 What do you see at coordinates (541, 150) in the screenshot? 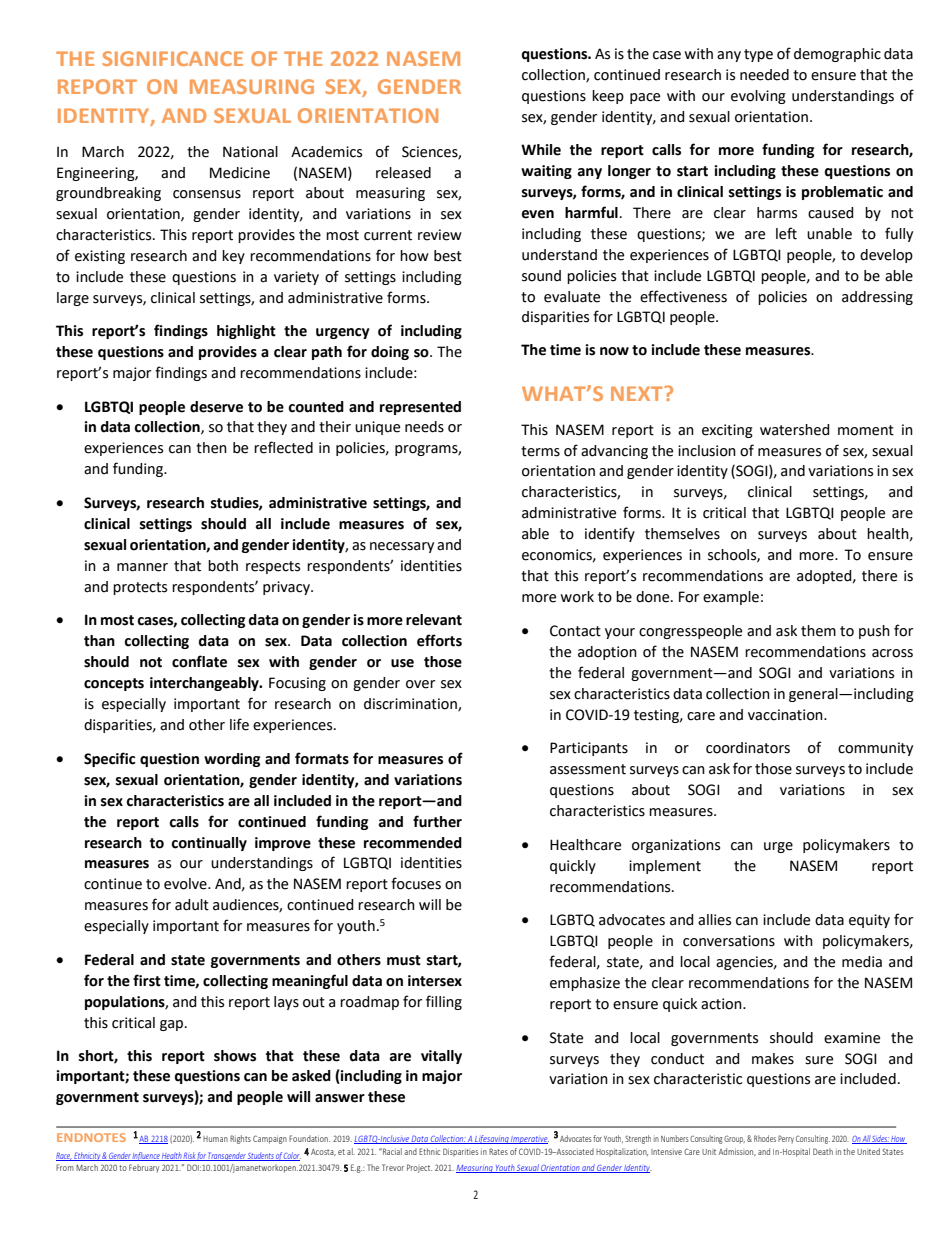
I see `While` at bounding box center [541, 150].
